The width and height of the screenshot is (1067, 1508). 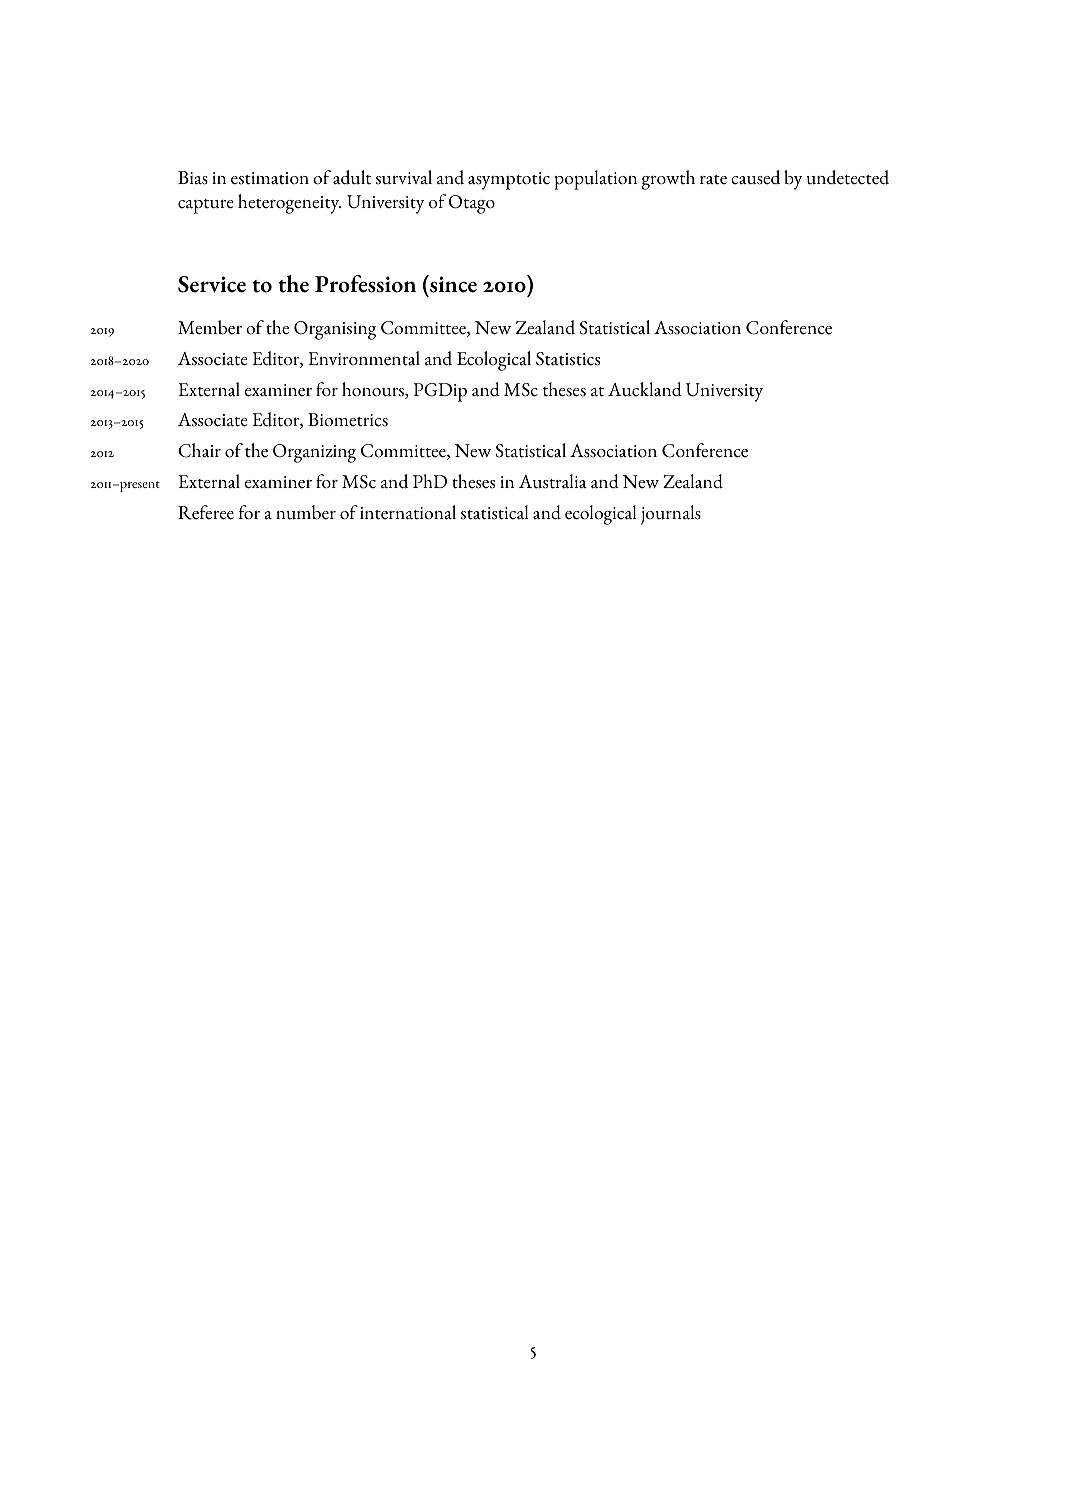 What do you see at coordinates (509, 181) in the screenshot?
I see `asymptotic` at bounding box center [509, 181].
